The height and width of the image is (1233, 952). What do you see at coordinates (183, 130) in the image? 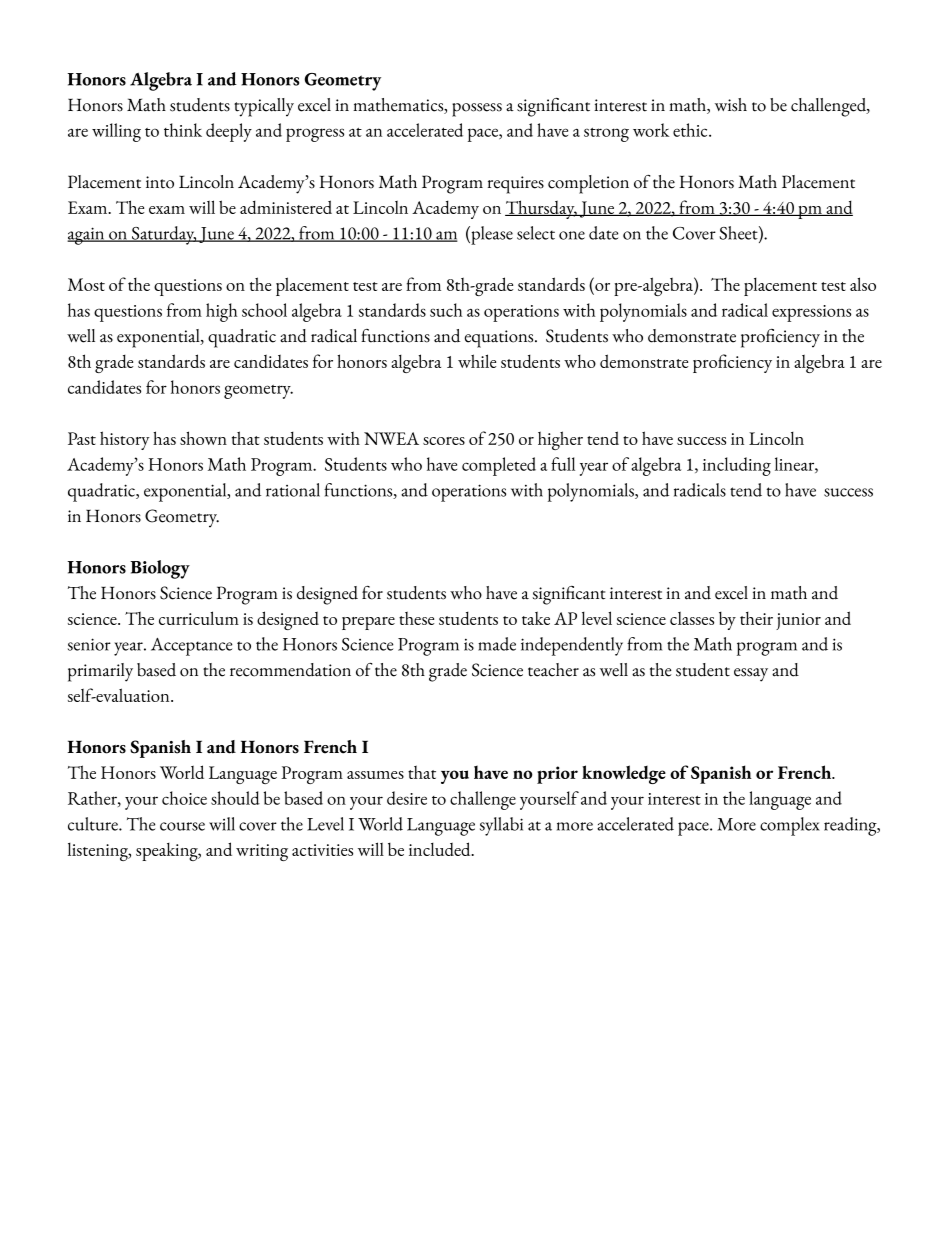
I see `think` at bounding box center [183, 130].
